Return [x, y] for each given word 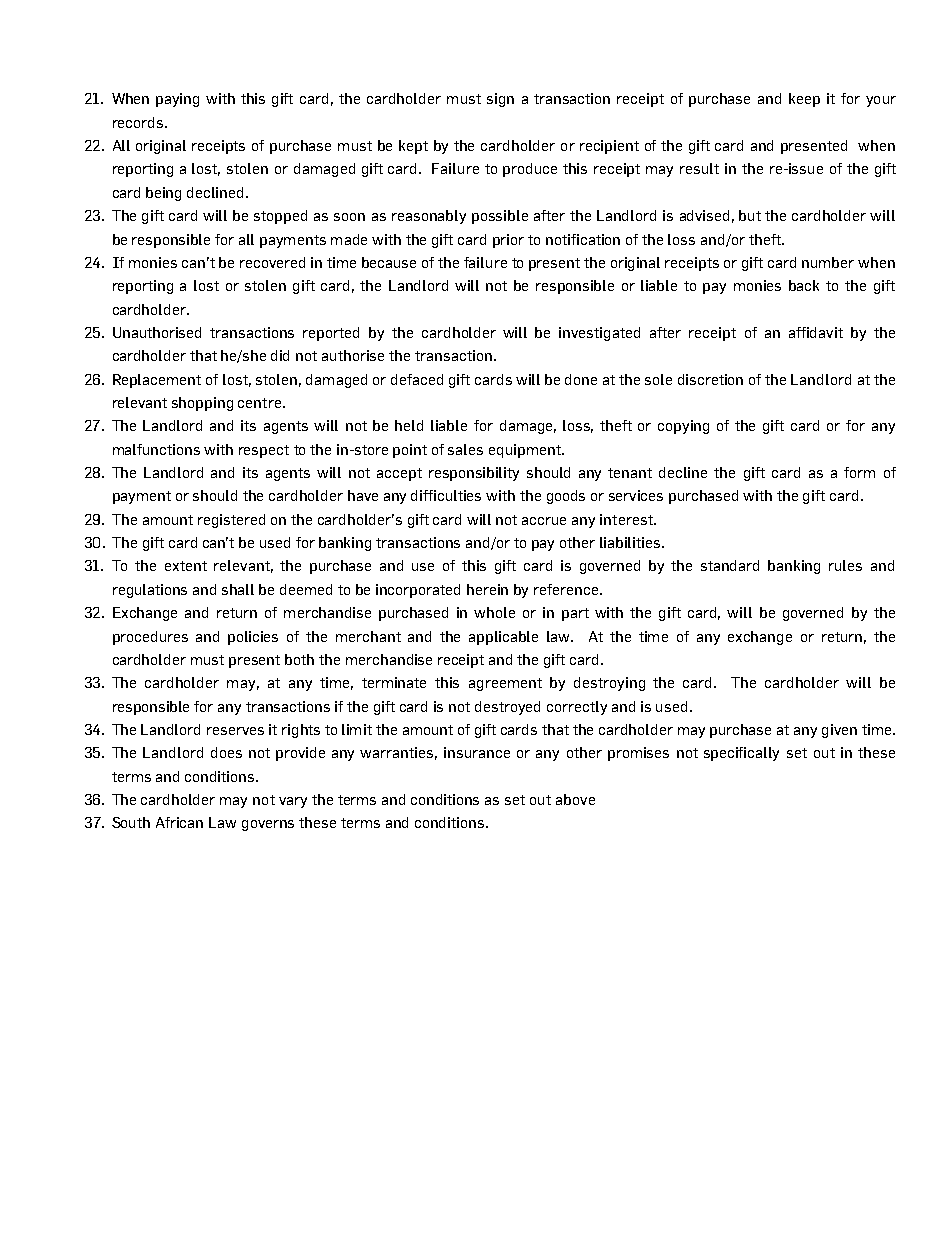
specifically [741, 754]
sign [500, 100]
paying [177, 100]
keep [804, 100]
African [179, 822]
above [575, 799]
